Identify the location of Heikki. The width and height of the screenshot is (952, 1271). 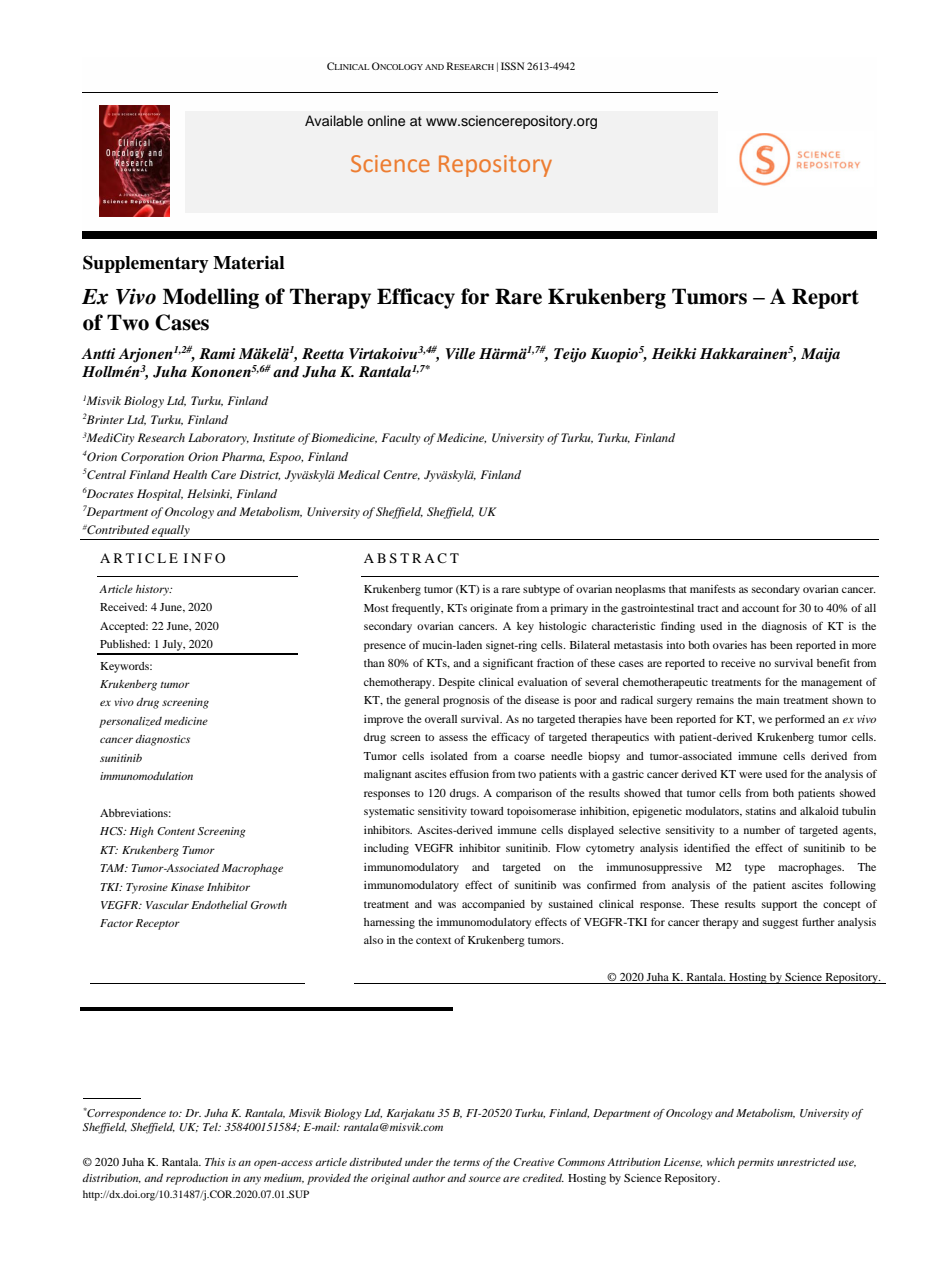
(674, 353).
